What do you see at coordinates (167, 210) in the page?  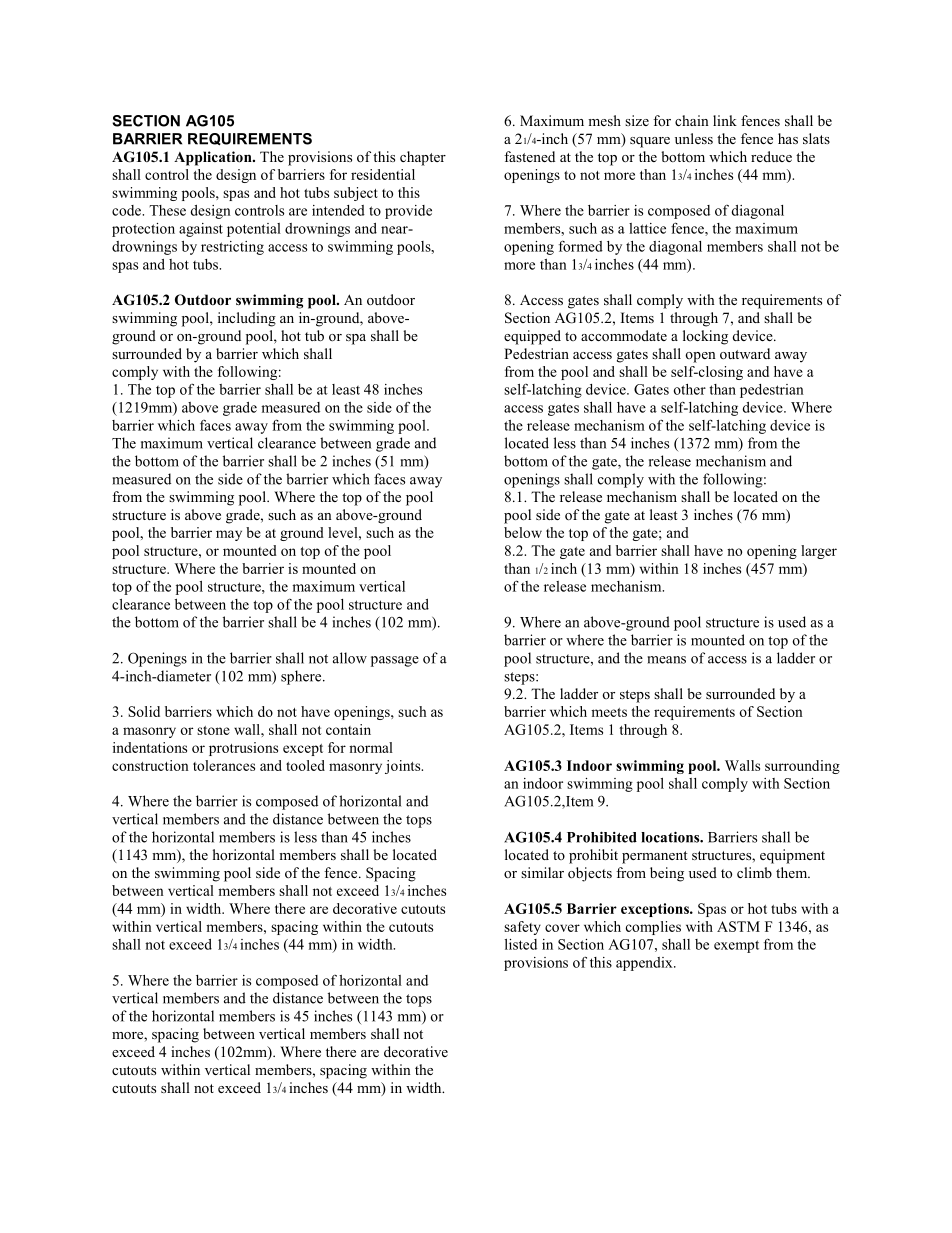 I see `These` at bounding box center [167, 210].
